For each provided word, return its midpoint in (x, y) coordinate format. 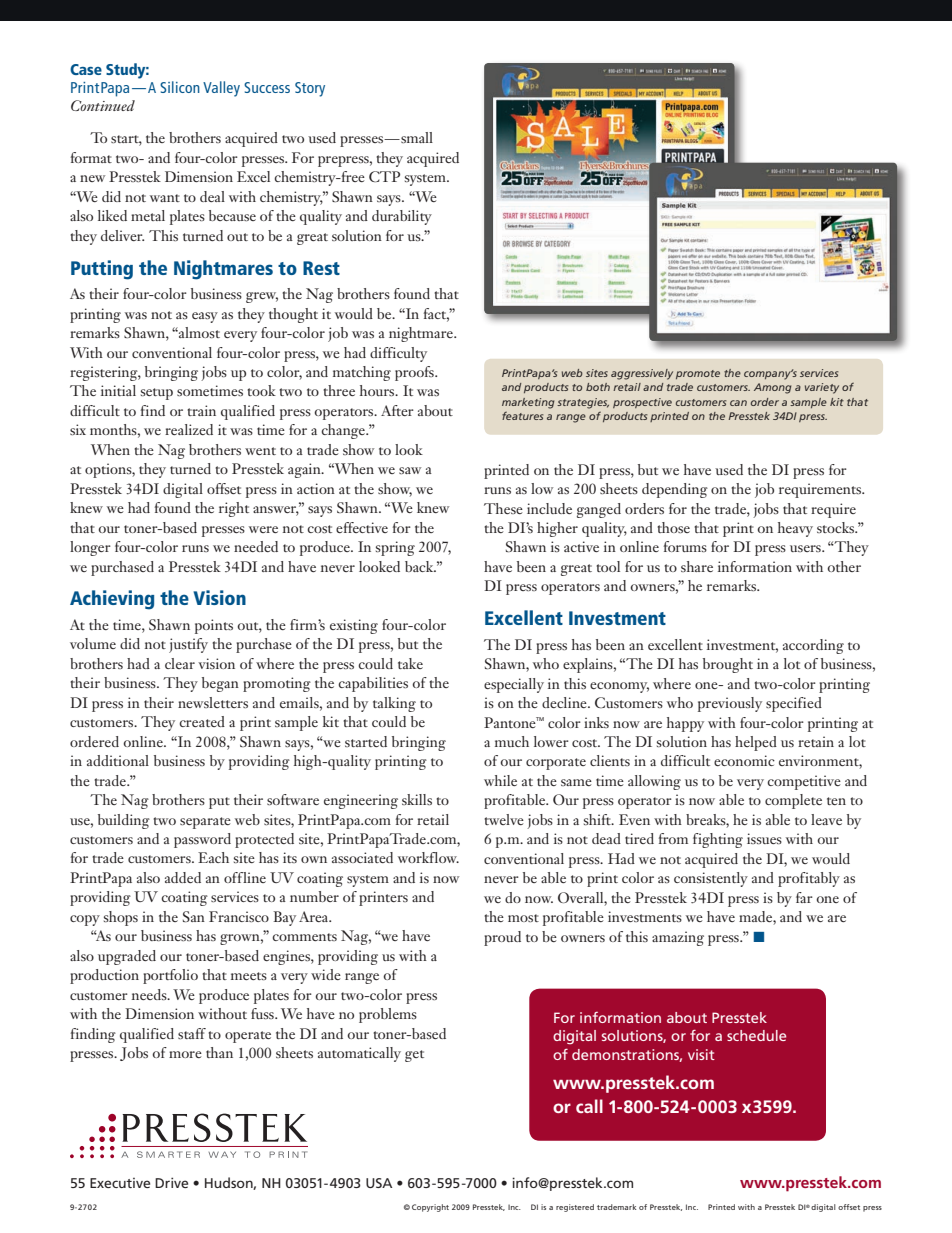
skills (417, 799)
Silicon (180, 87)
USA (379, 1183)
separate (205, 823)
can (738, 403)
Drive (171, 1182)
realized (189, 429)
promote (698, 374)
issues (764, 838)
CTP (384, 176)
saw (410, 470)
